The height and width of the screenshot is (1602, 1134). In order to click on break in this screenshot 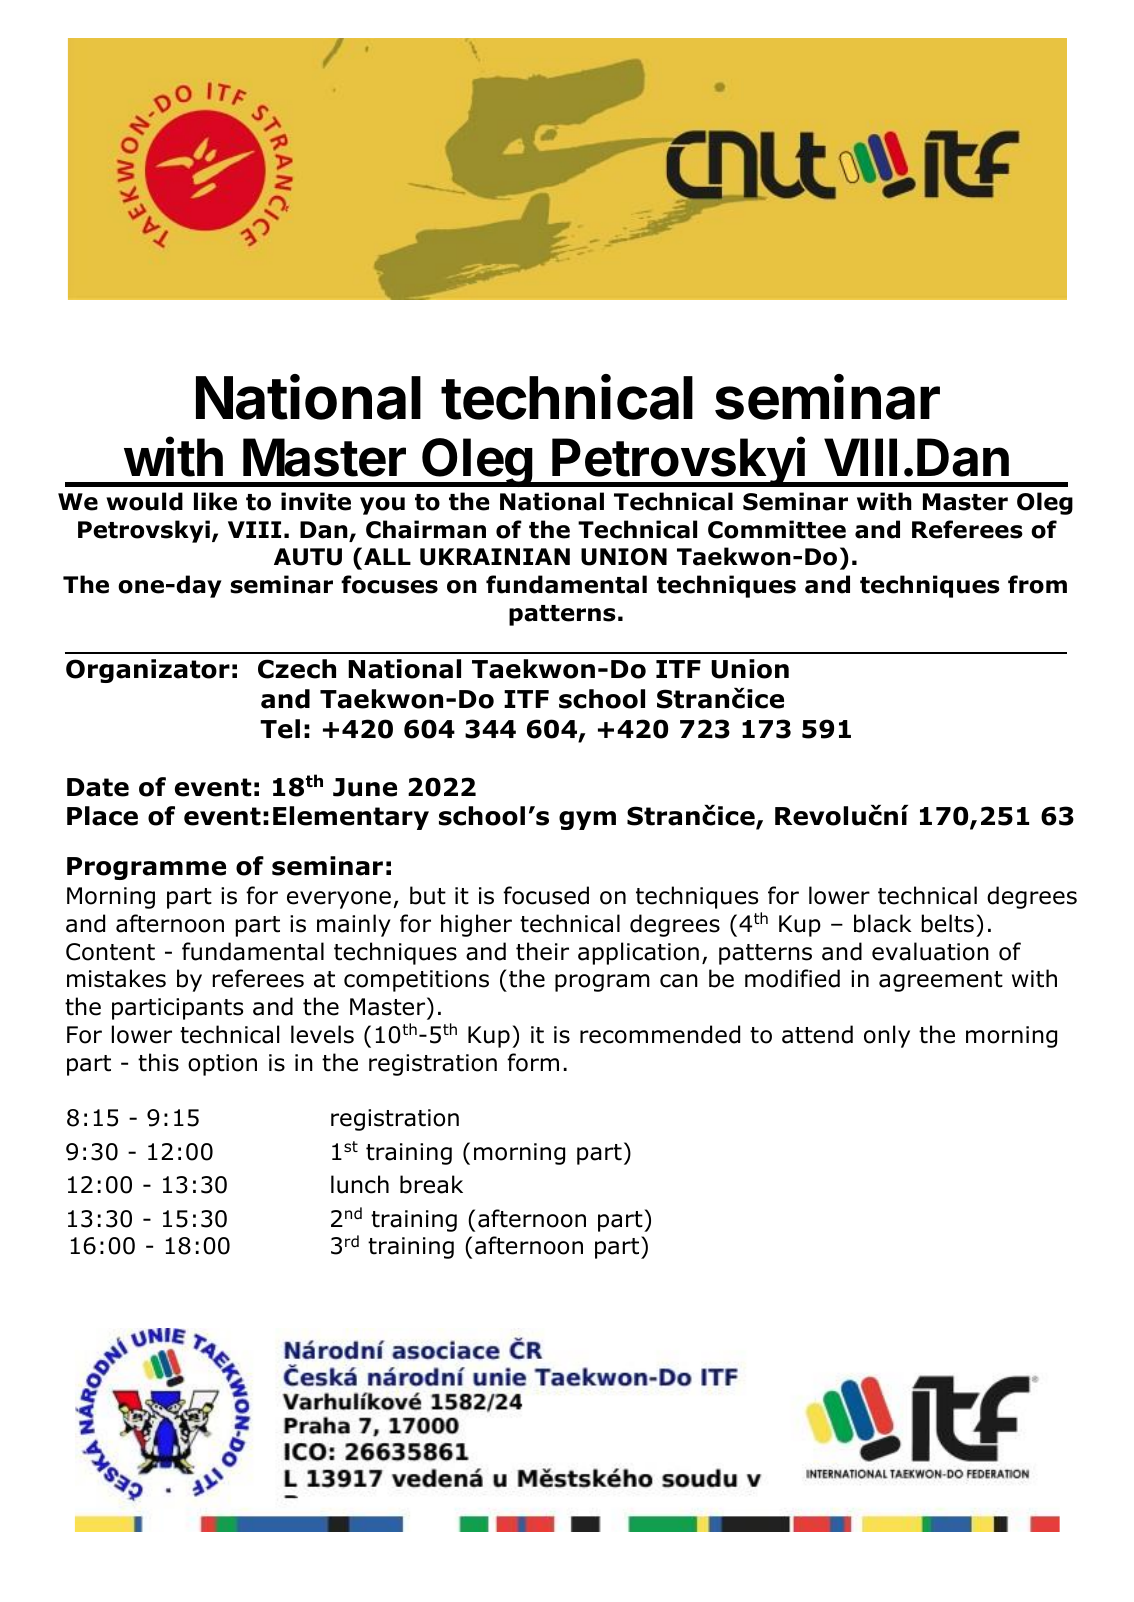, I will do `click(431, 1184)`.
